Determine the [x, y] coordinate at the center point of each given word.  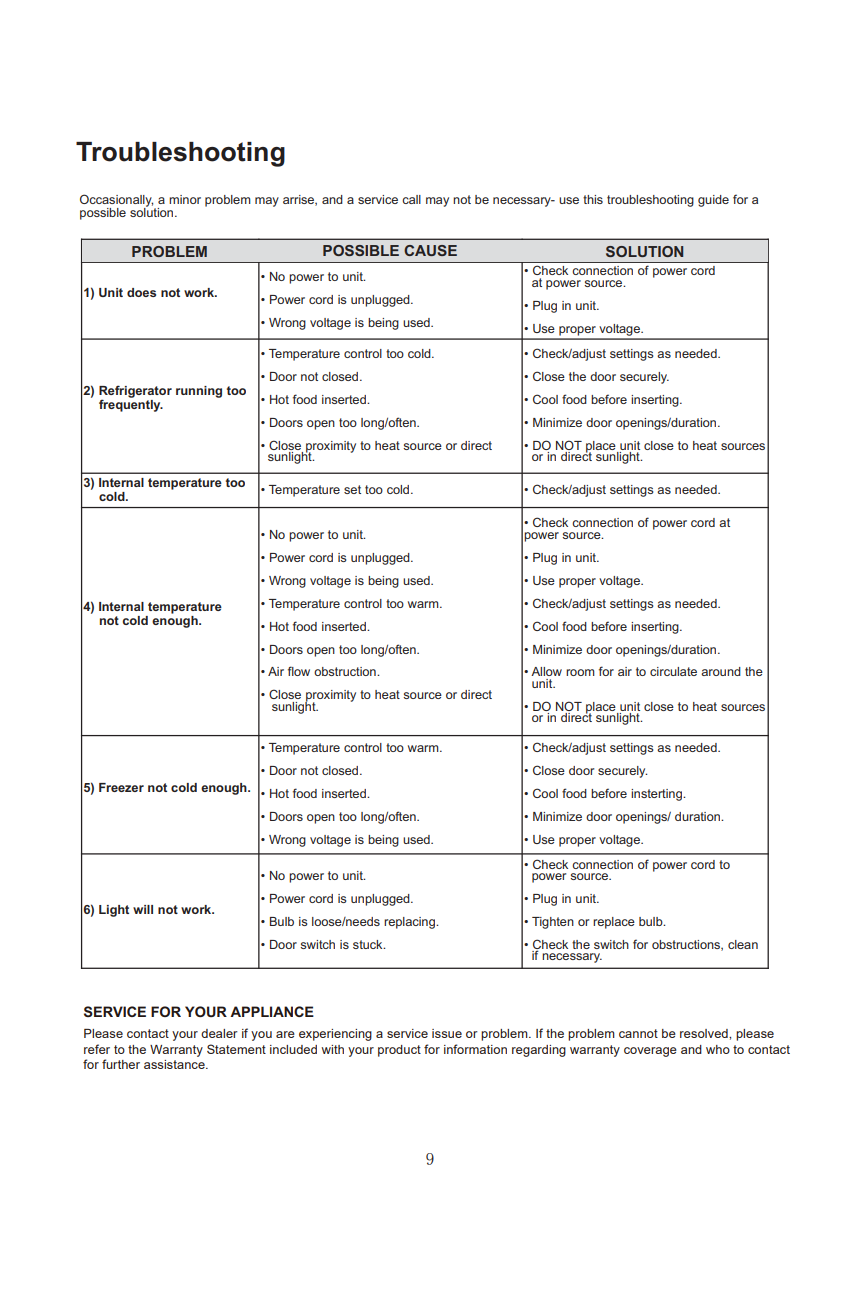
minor [185, 199]
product [399, 1051]
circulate [673, 671]
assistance [175, 1064]
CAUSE [430, 250]
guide [713, 201]
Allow [546, 671]
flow [299, 671]
